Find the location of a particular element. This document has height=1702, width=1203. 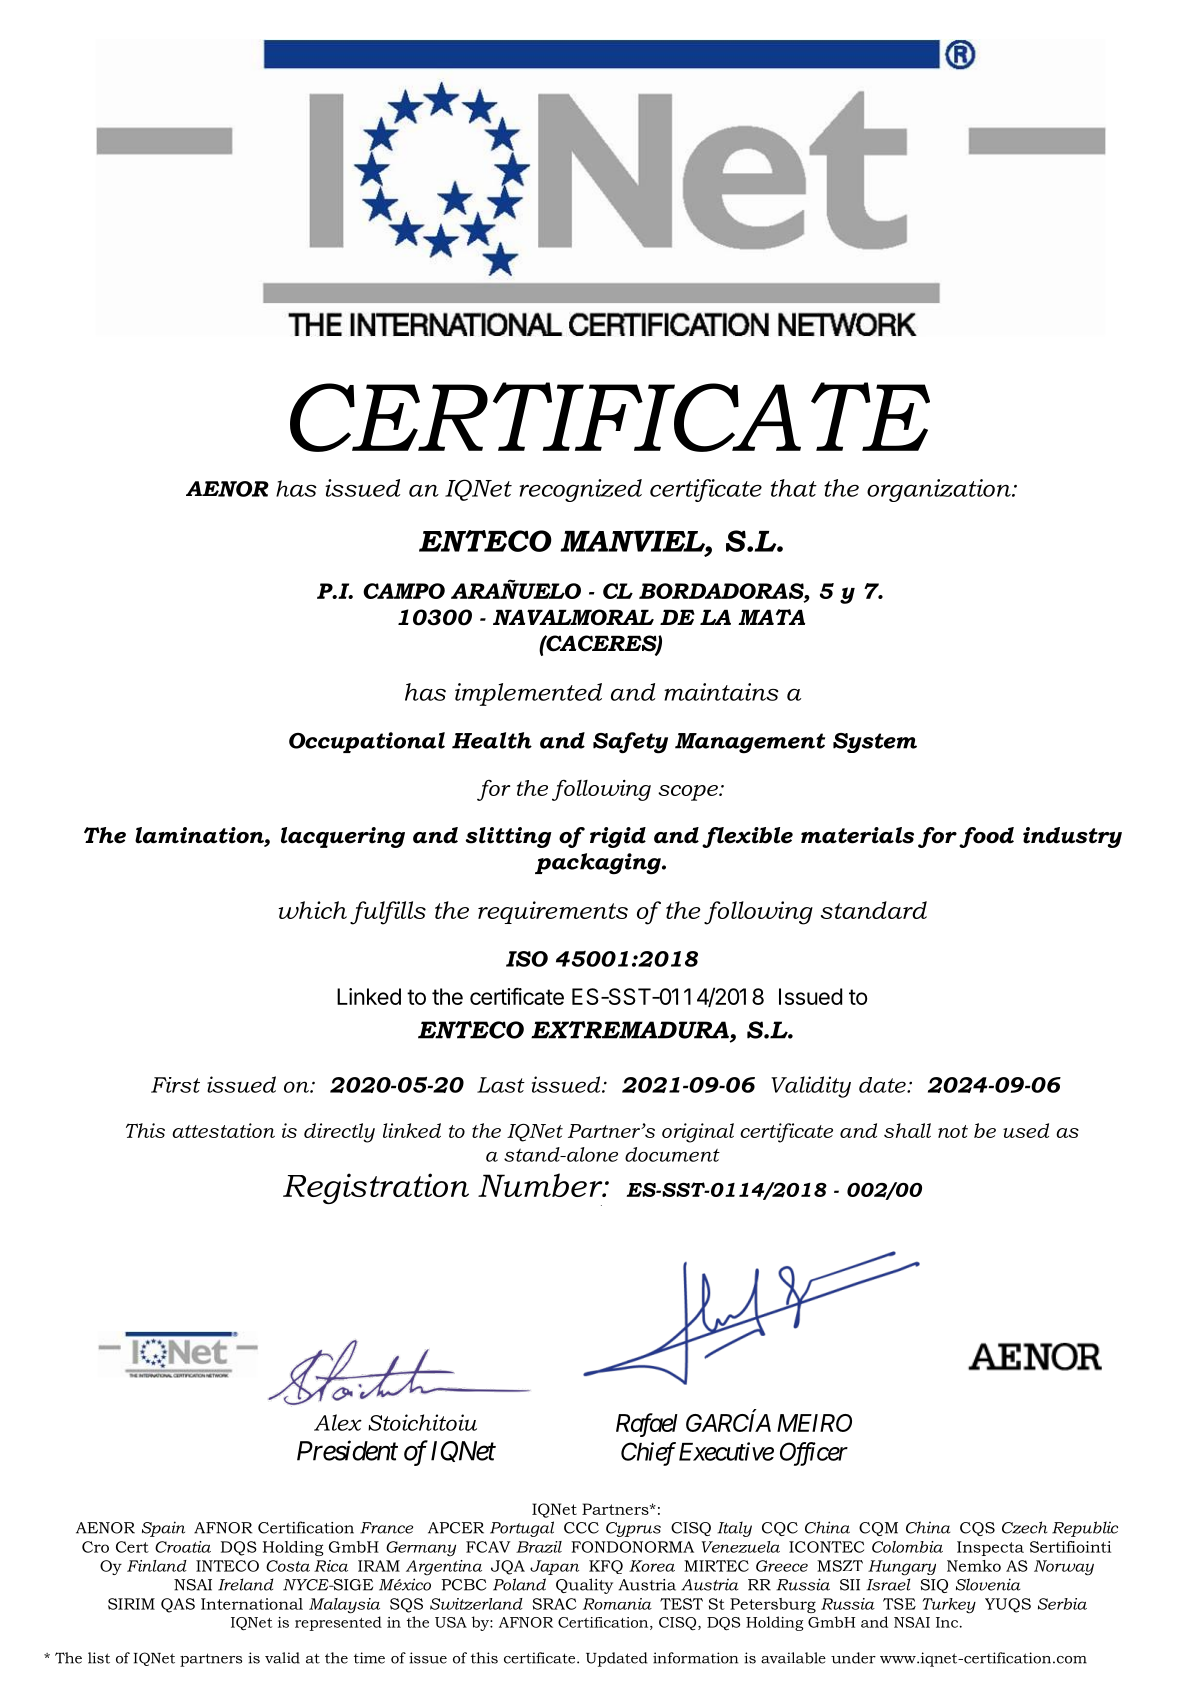

recognized is located at coordinates (580, 490).
